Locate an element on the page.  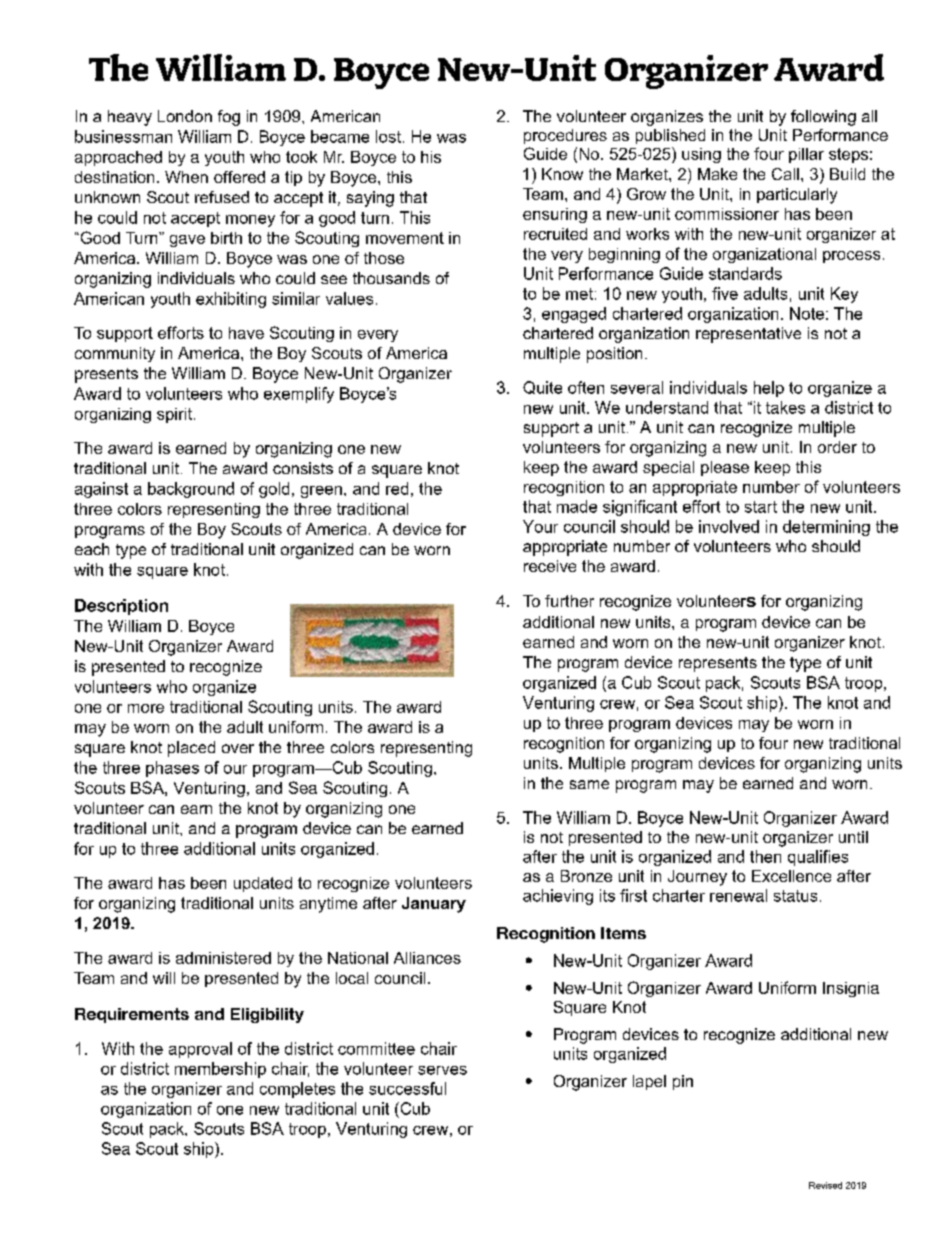
Call is located at coordinates (785, 174).
